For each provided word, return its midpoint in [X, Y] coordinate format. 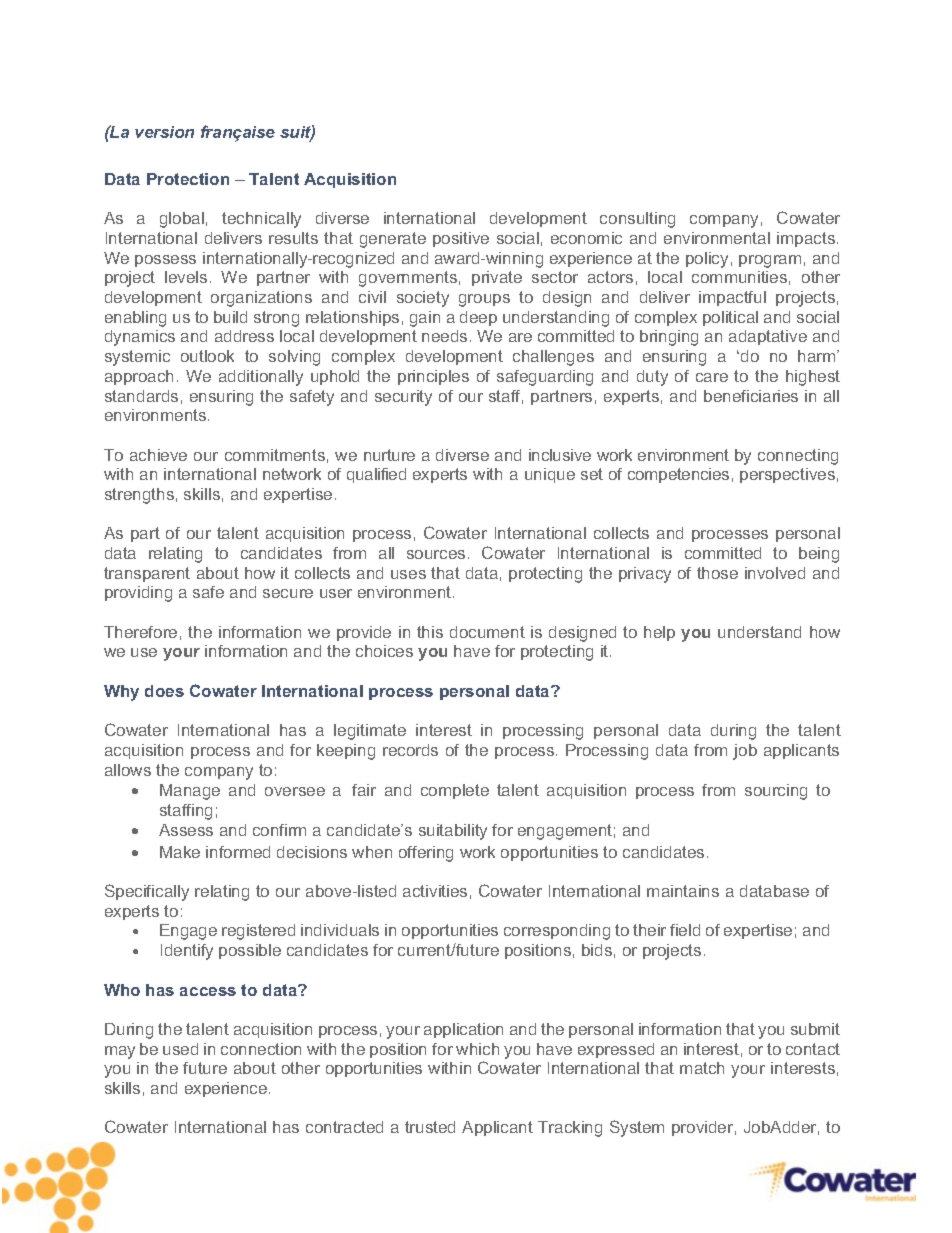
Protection [188, 179]
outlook [207, 356]
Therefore [140, 632]
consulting [637, 220]
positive [461, 239]
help [659, 633]
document [487, 632]
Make [180, 852]
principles [433, 377]
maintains [683, 891]
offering [426, 854]
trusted [430, 1127]
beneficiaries [751, 396]
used [180, 1049]
